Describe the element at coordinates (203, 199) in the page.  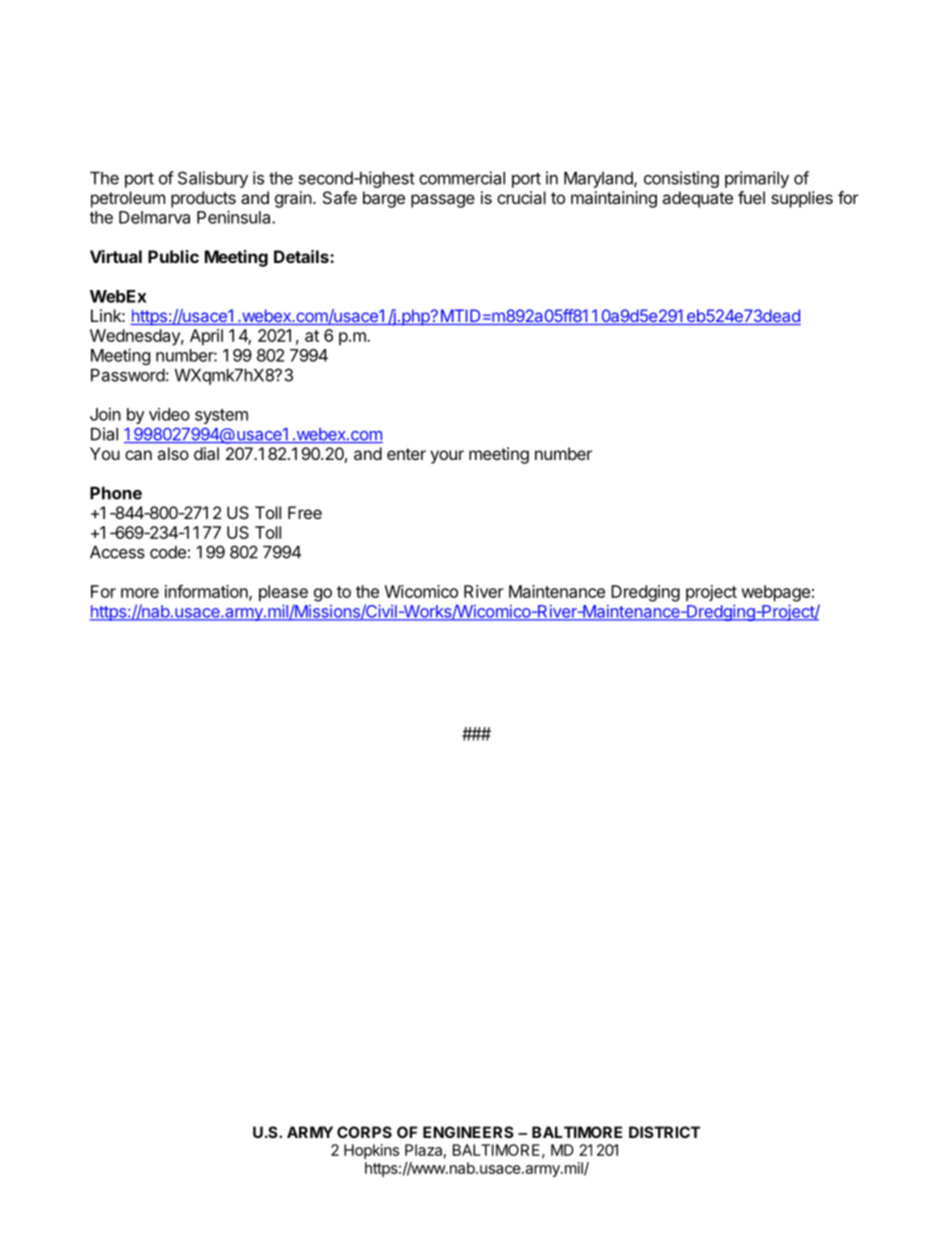
I see `products` at that location.
